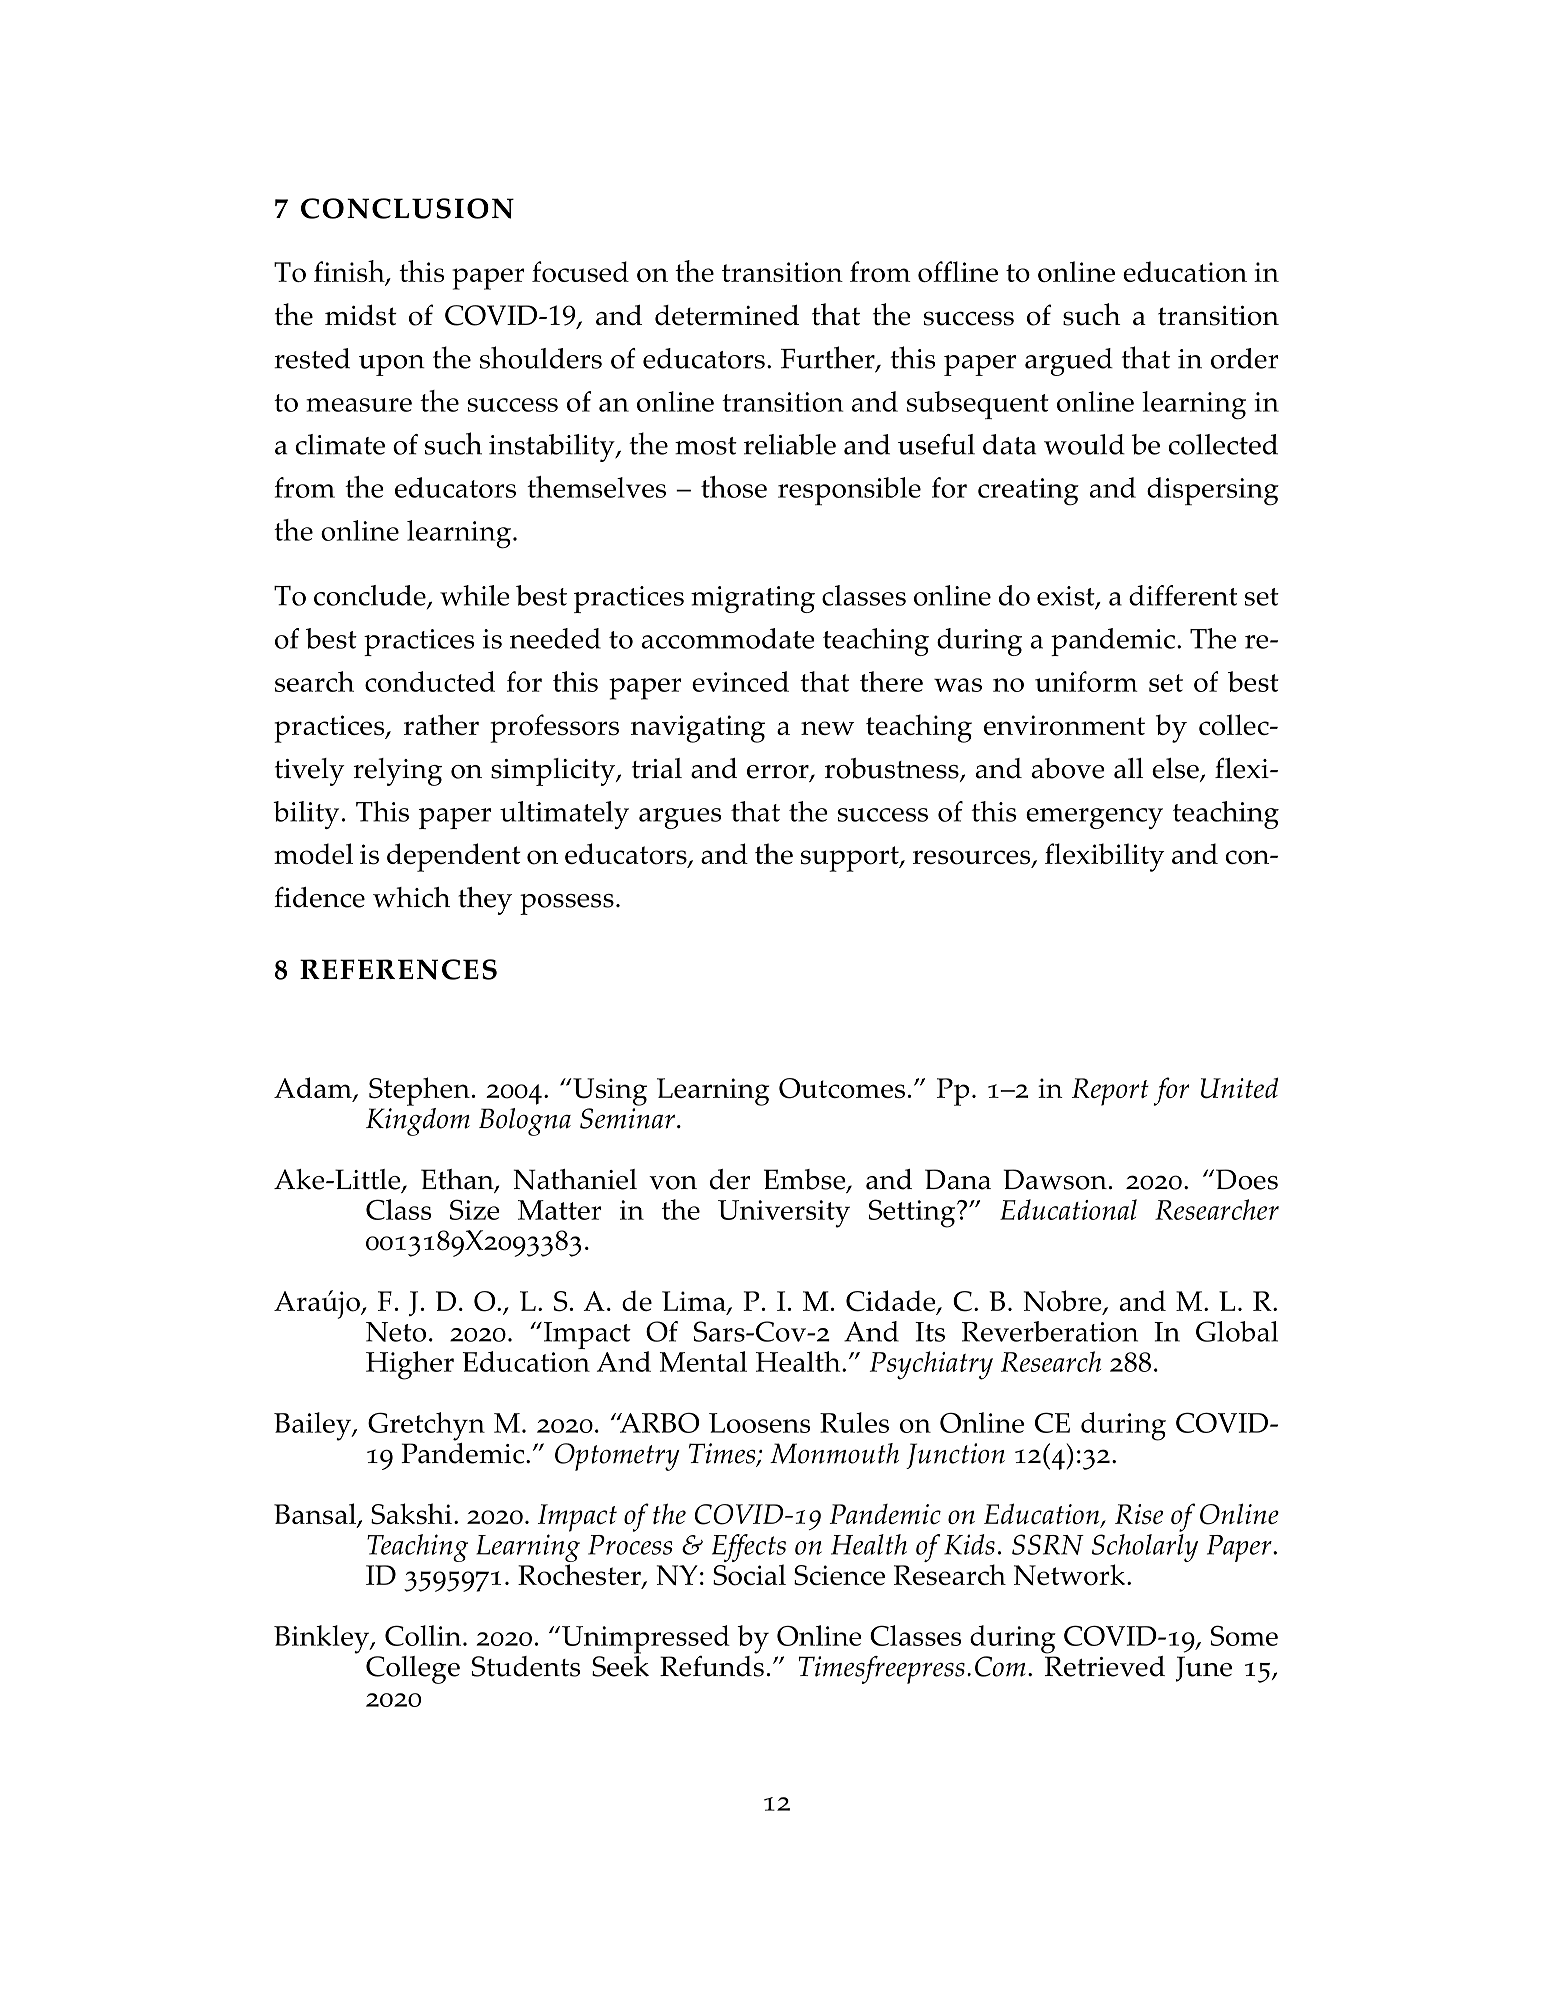  Describe the element at coordinates (458, 1180) in the image. I see `Ethan` at that location.
